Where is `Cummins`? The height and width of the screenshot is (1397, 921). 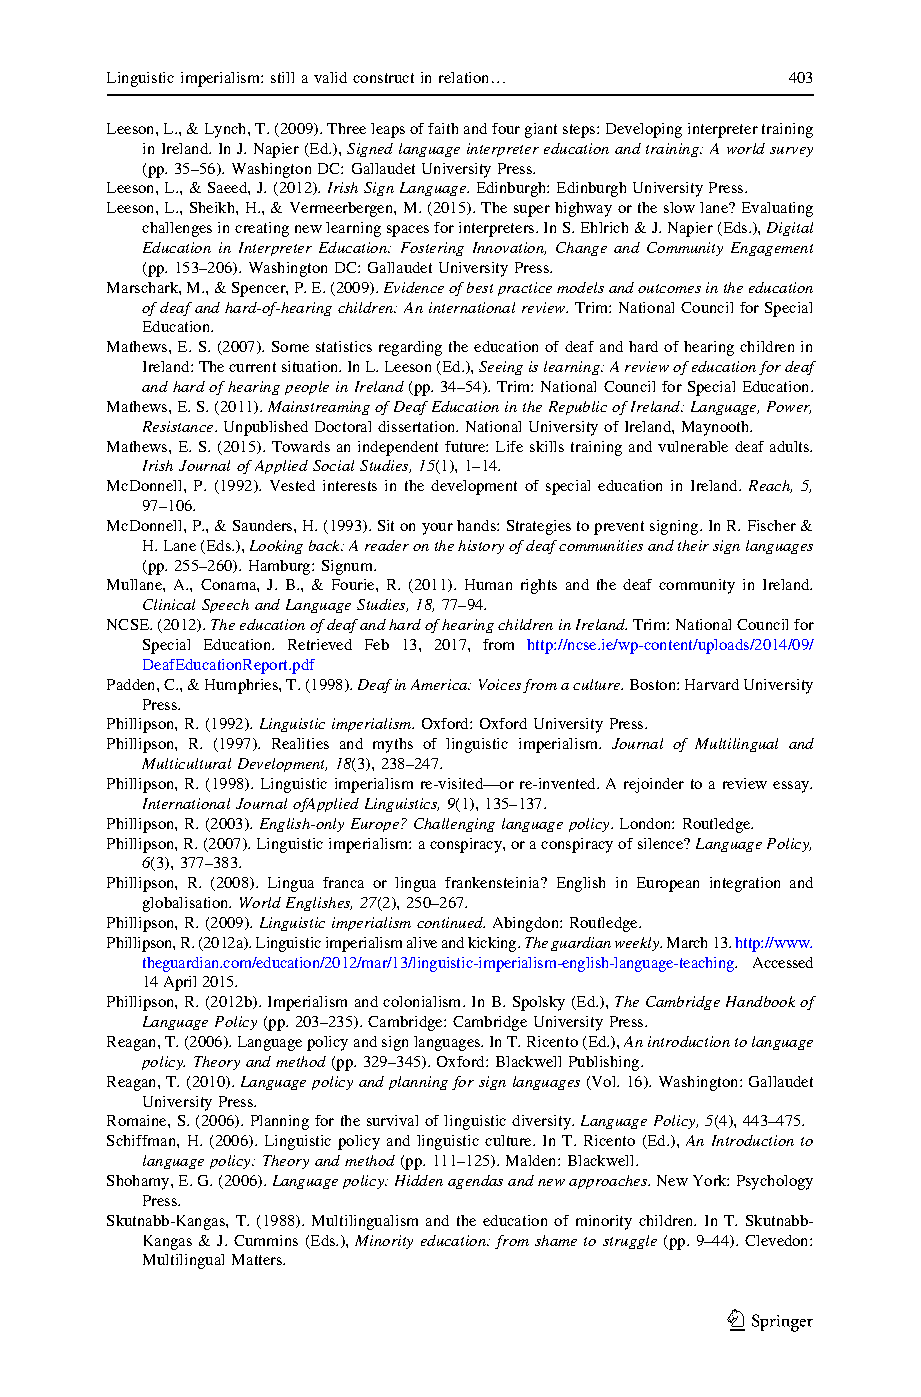
Cummins is located at coordinates (266, 1240).
